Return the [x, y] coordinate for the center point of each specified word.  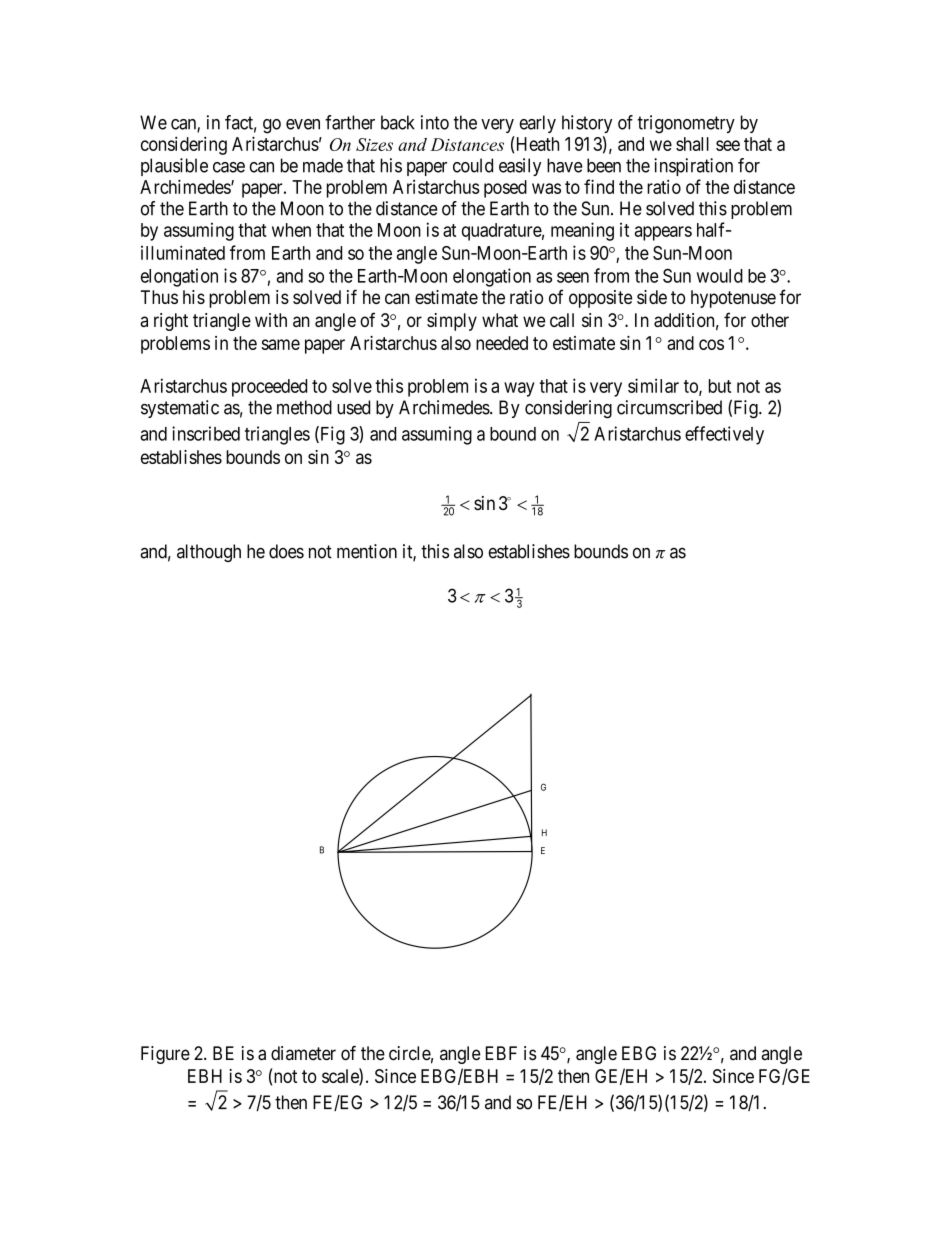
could [473, 165]
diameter [303, 1053]
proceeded [269, 388]
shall [692, 144]
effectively [724, 435]
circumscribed [669, 407]
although [209, 553]
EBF [501, 1053]
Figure [165, 1055]
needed [502, 343]
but [720, 386]
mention [367, 551]
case [229, 167]
